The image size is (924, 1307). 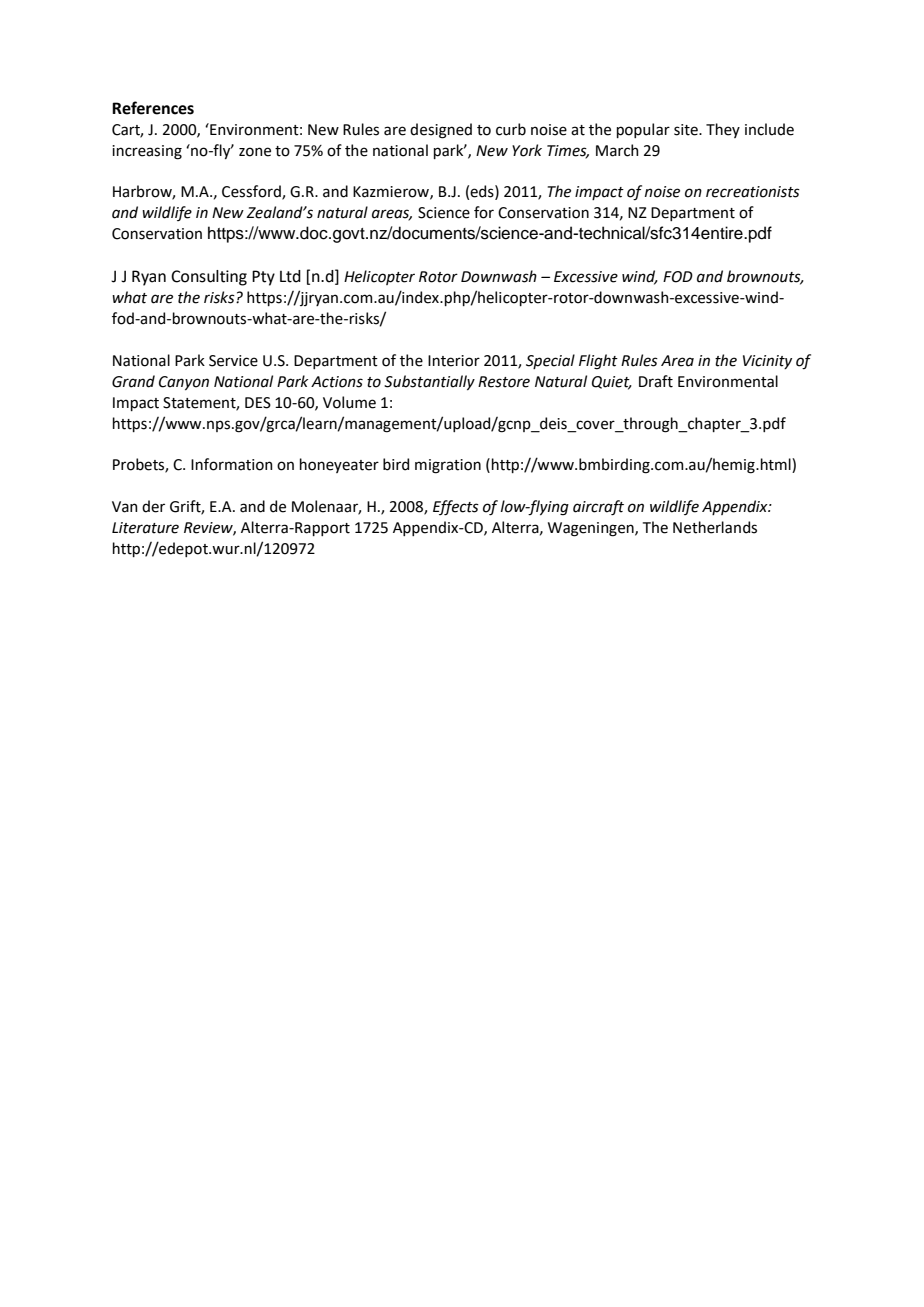 I want to click on Consulting, so click(x=209, y=278).
